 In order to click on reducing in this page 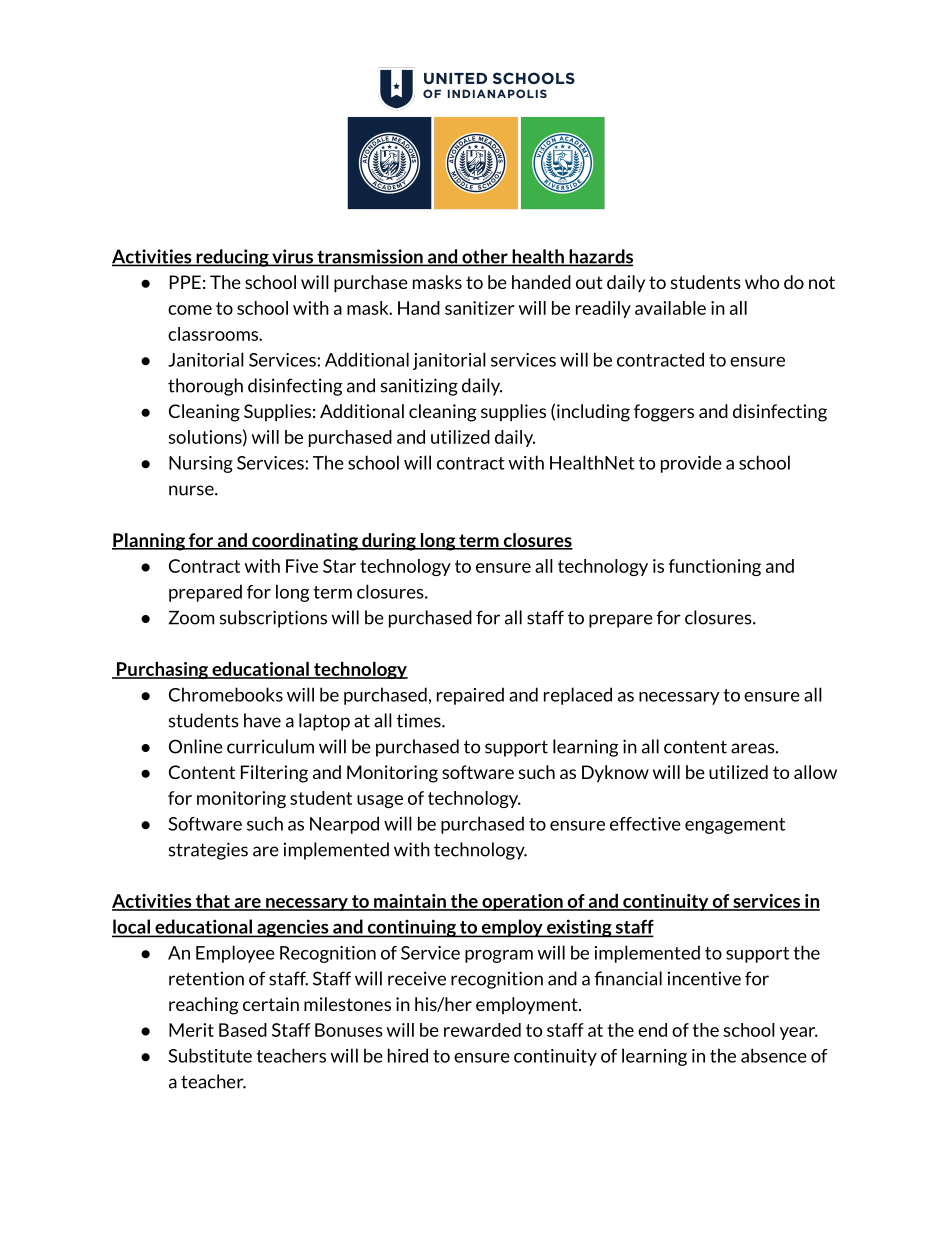, I will do `click(232, 258)`.
